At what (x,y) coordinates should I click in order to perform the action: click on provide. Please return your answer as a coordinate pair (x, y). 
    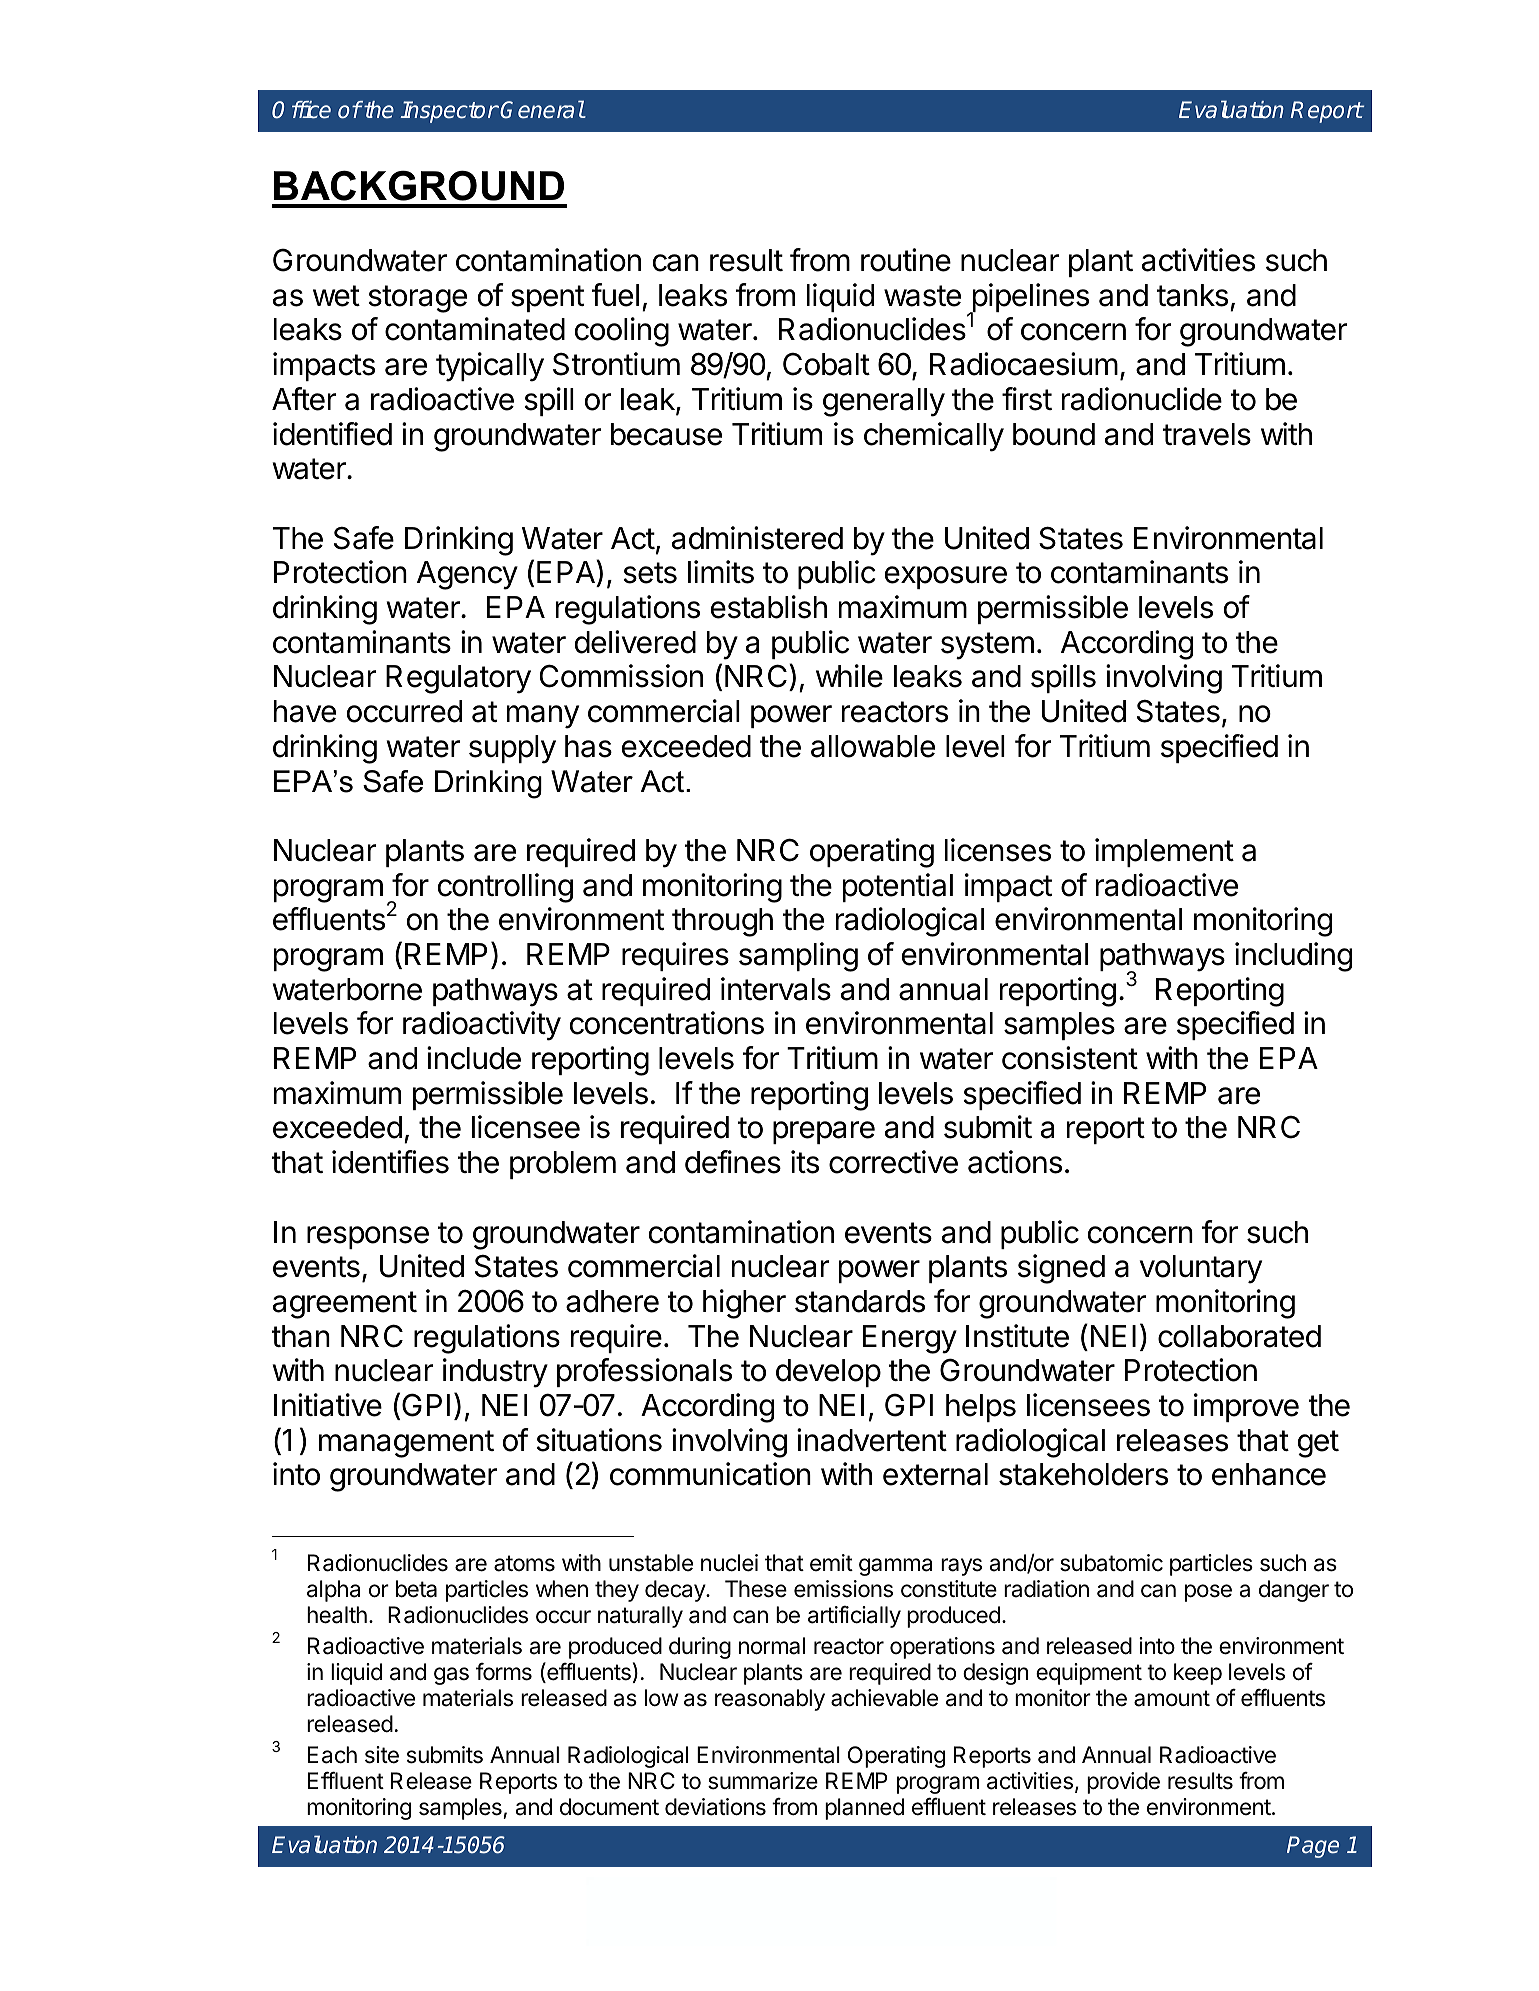
    Looking at the image, I should click on (1123, 1783).
